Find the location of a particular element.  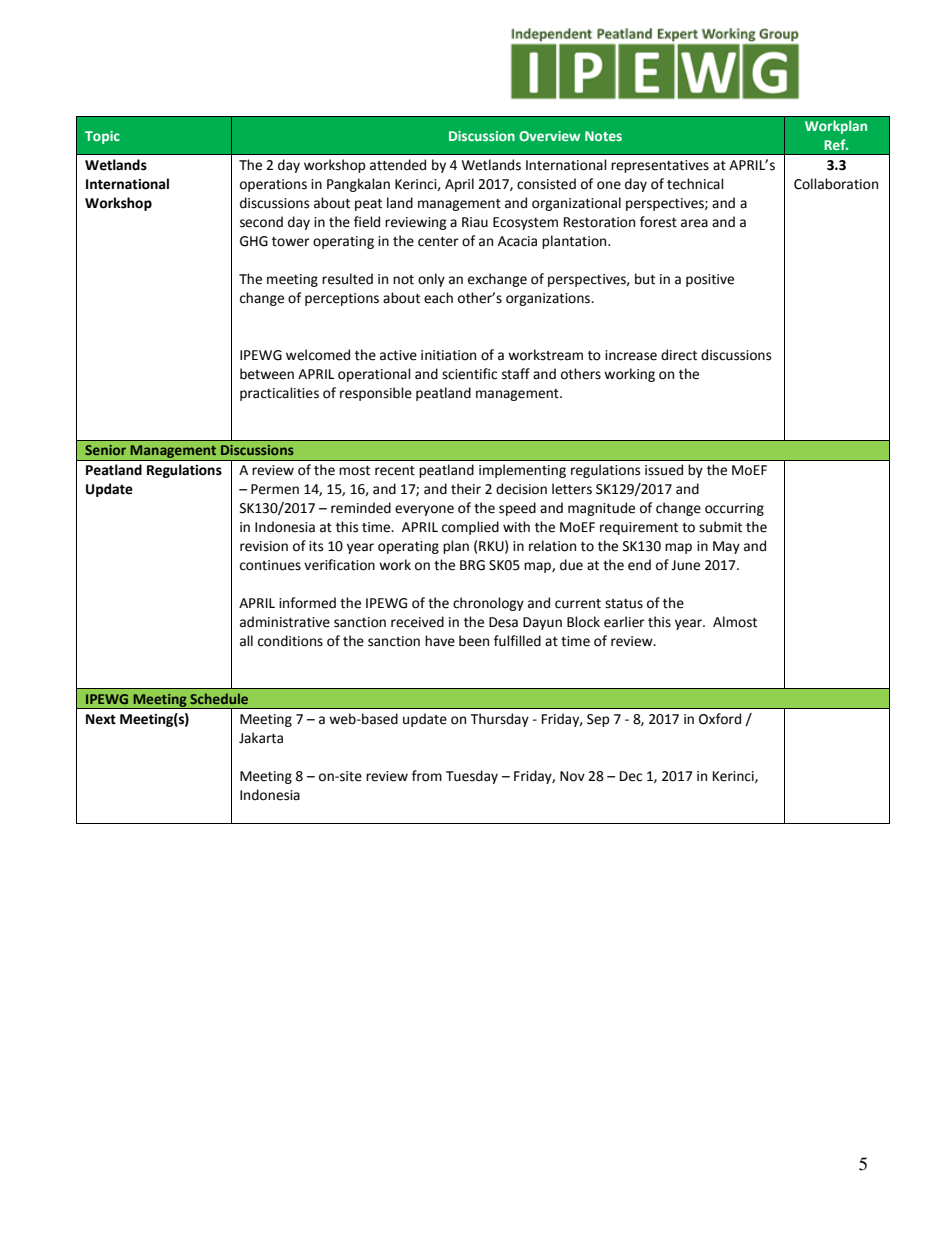

technical is located at coordinates (695, 184).
